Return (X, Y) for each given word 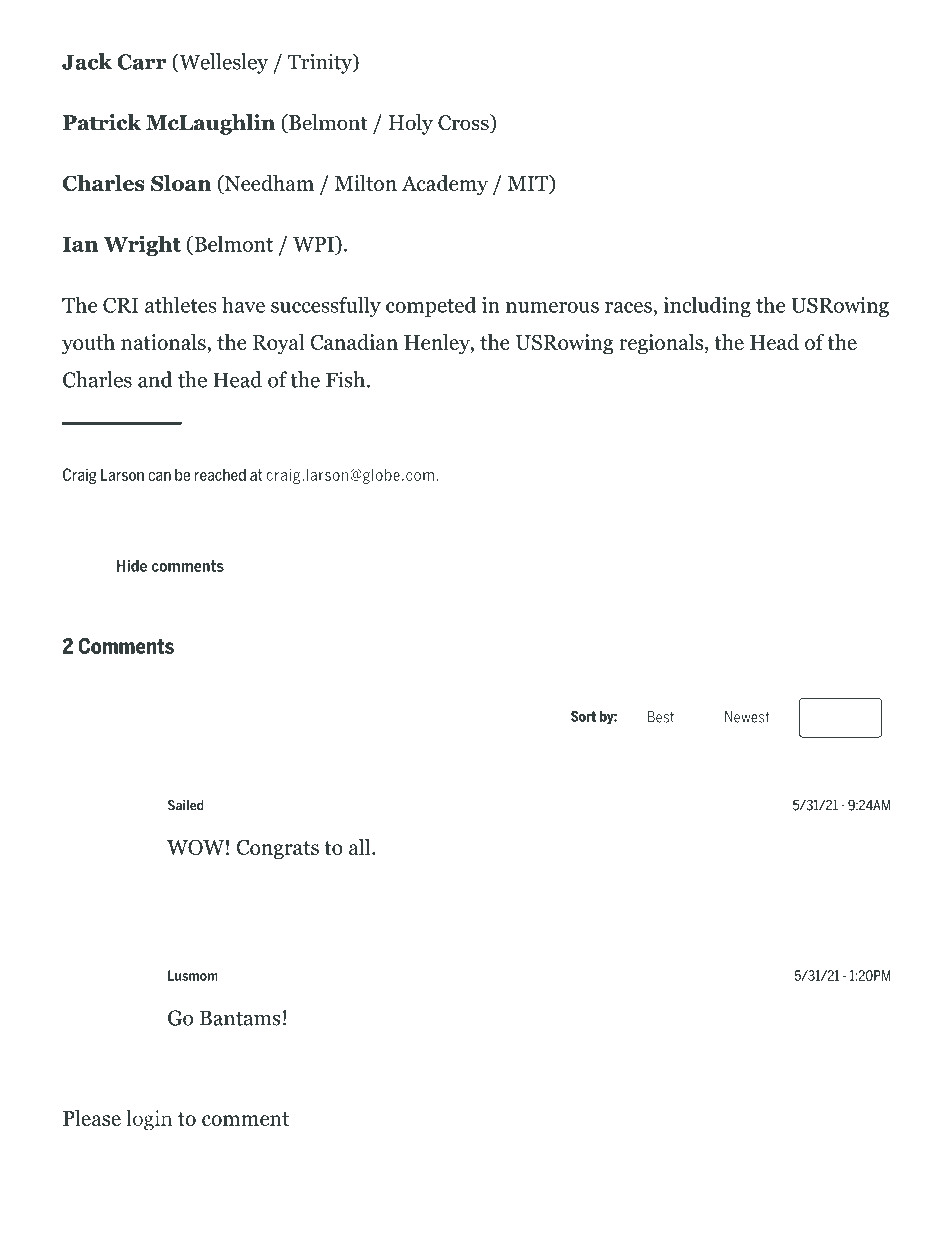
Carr (142, 62)
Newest (747, 717)
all (361, 847)
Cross (464, 123)
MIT (529, 183)
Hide (132, 565)
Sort (583, 716)
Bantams (240, 1018)
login (149, 1120)
